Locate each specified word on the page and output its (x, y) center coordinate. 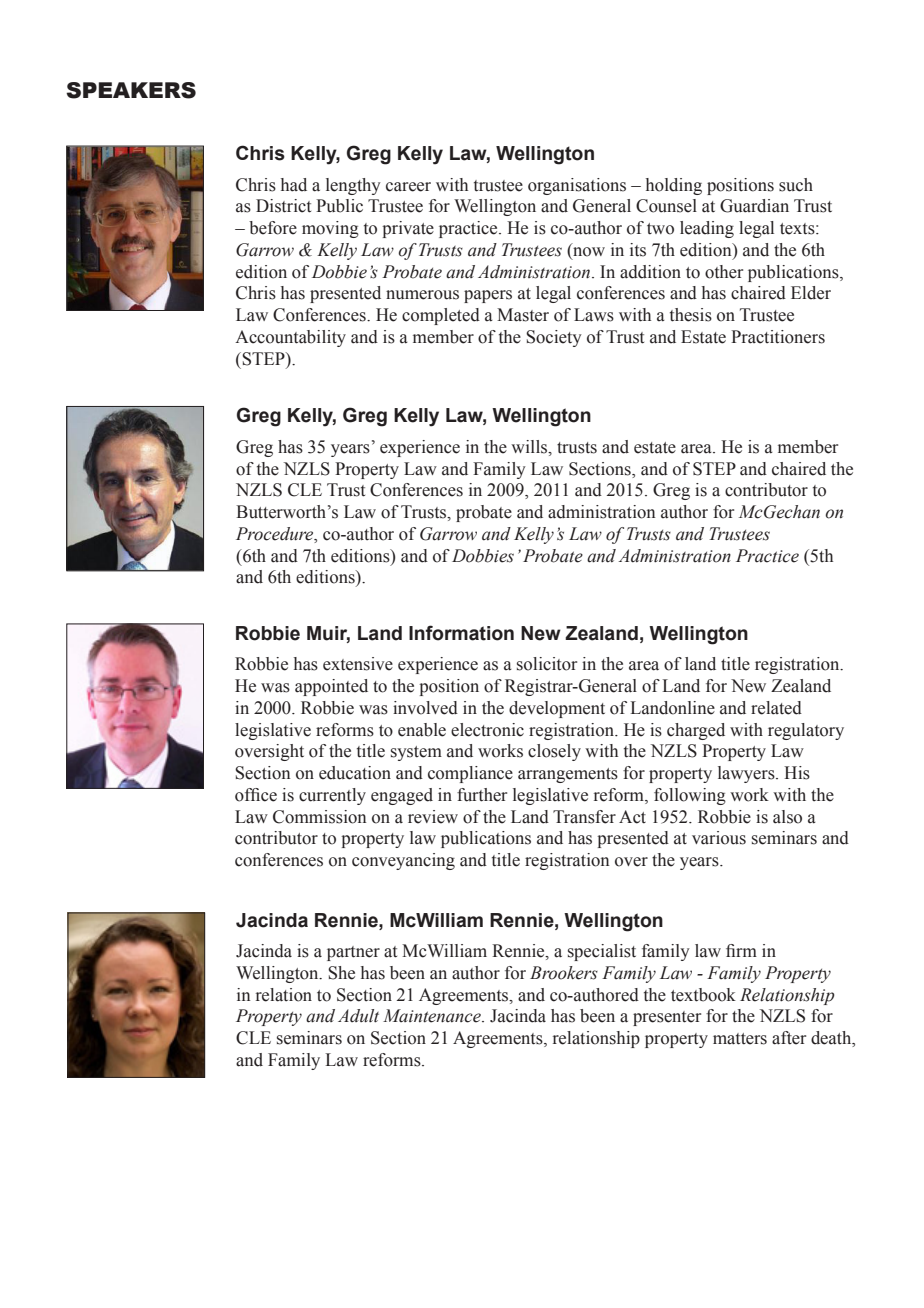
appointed (331, 687)
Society (554, 338)
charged (696, 731)
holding (674, 186)
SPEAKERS (131, 90)
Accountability (290, 338)
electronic (487, 730)
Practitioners (778, 337)
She (341, 973)
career (408, 187)
